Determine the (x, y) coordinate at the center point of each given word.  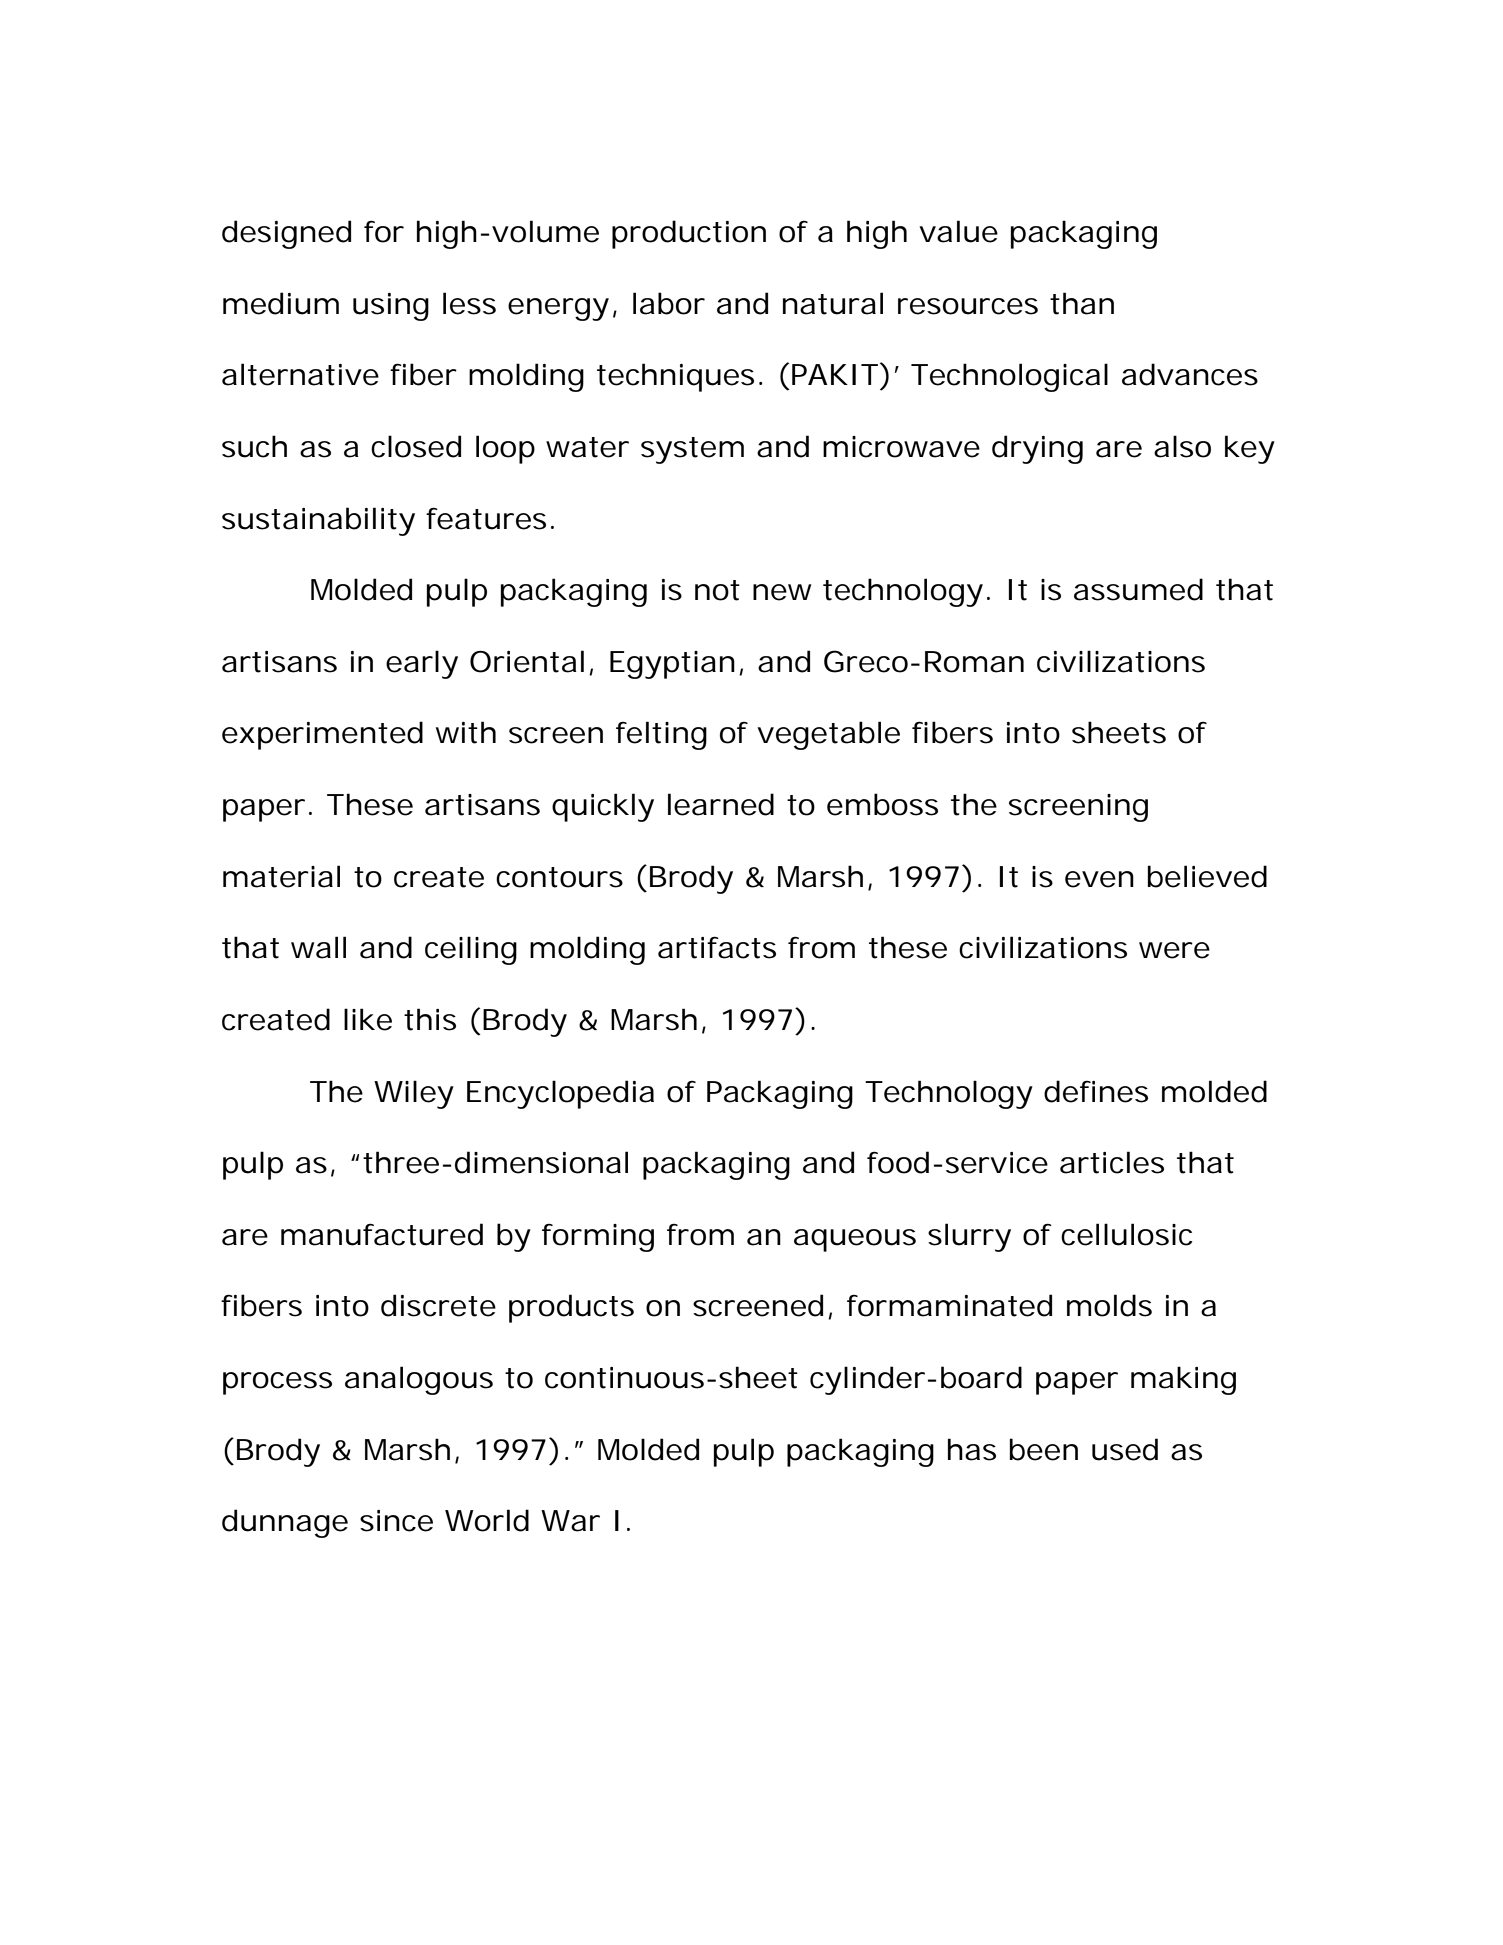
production (689, 234)
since (396, 1521)
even (1099, 879)
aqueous (855, 1240)
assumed (1138, 589)
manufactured (382, 1234)
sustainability (318, 521)
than (1082, 303)
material (281, 876)
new (782, 592)
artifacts (717, 948)
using (391, 307)
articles (1112, 1162)
